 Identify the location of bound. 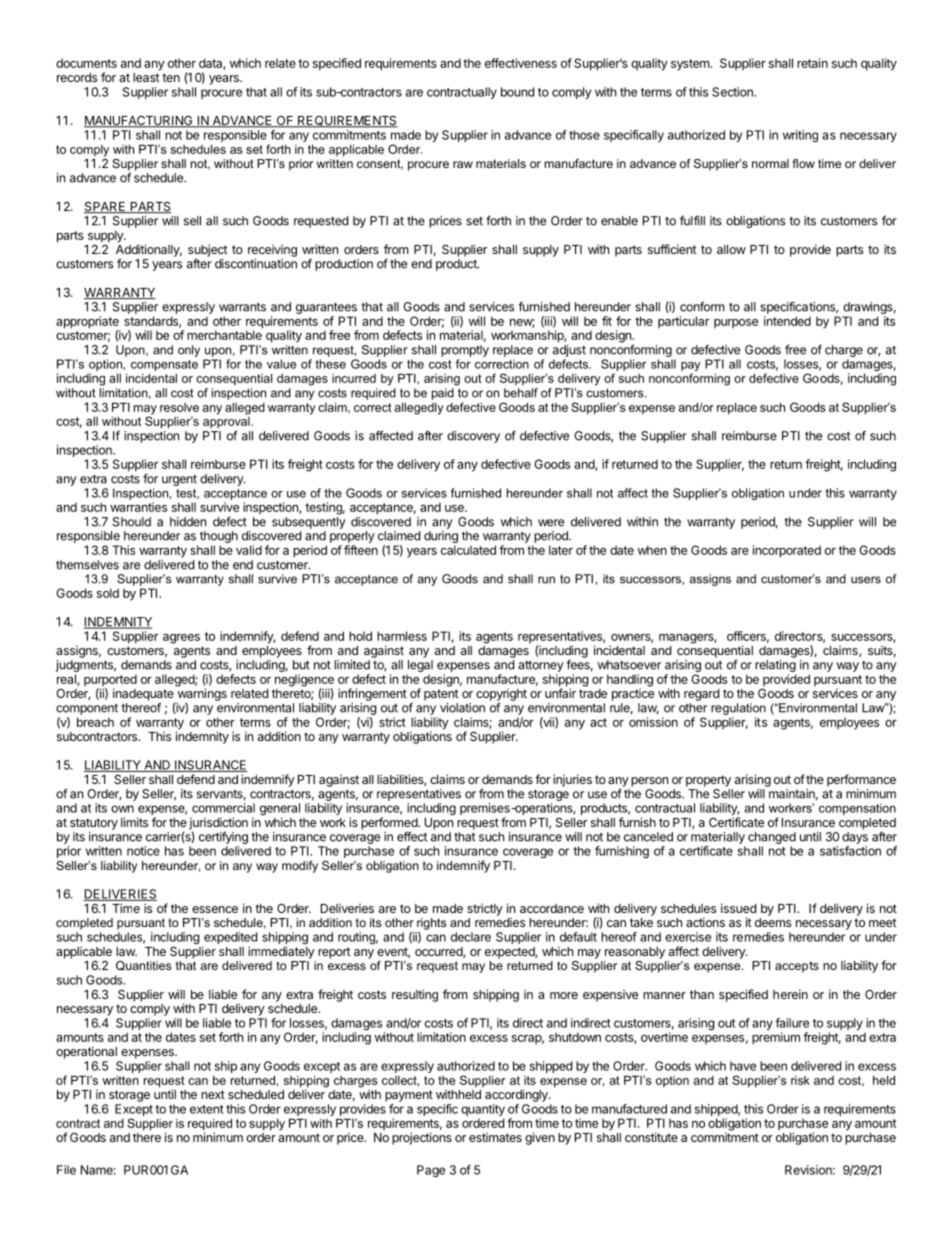
(517, 92).
